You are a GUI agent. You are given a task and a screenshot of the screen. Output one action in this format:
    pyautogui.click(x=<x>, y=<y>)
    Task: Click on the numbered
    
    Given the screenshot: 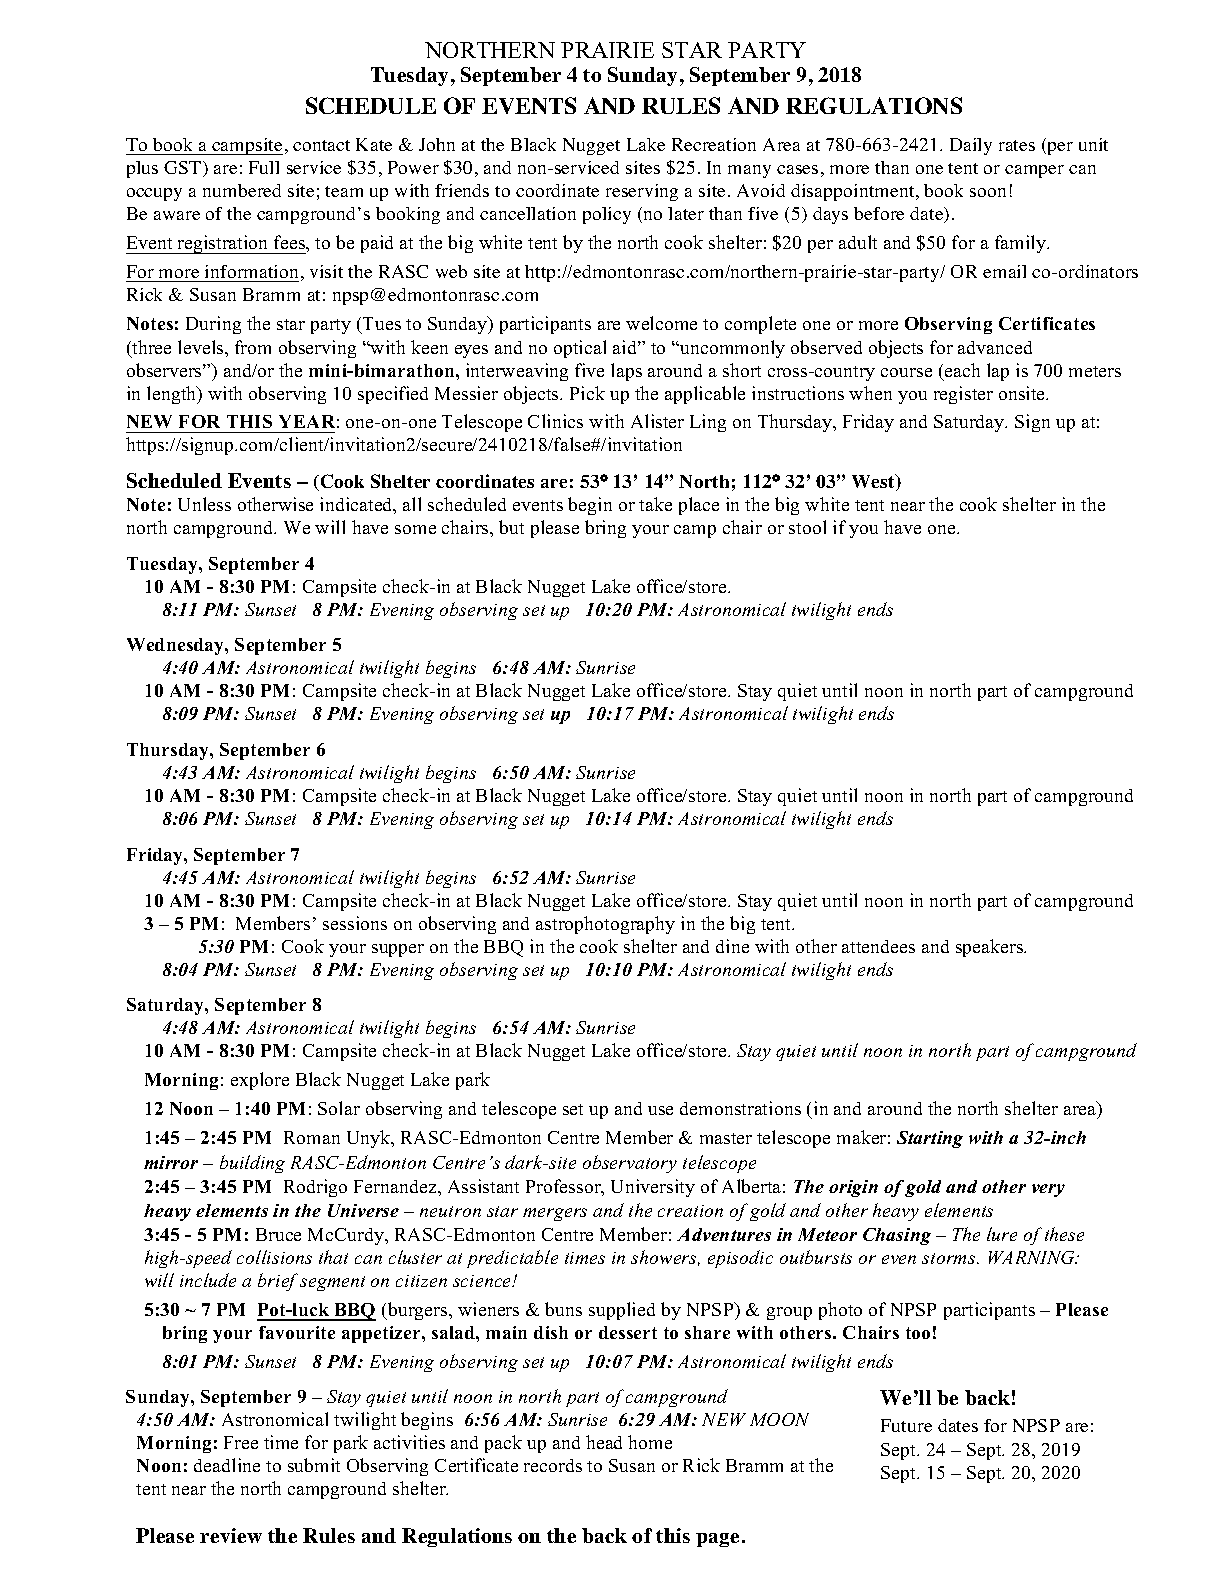 What is the action you would take?
    pyautogui.click(x=242, y=190)
